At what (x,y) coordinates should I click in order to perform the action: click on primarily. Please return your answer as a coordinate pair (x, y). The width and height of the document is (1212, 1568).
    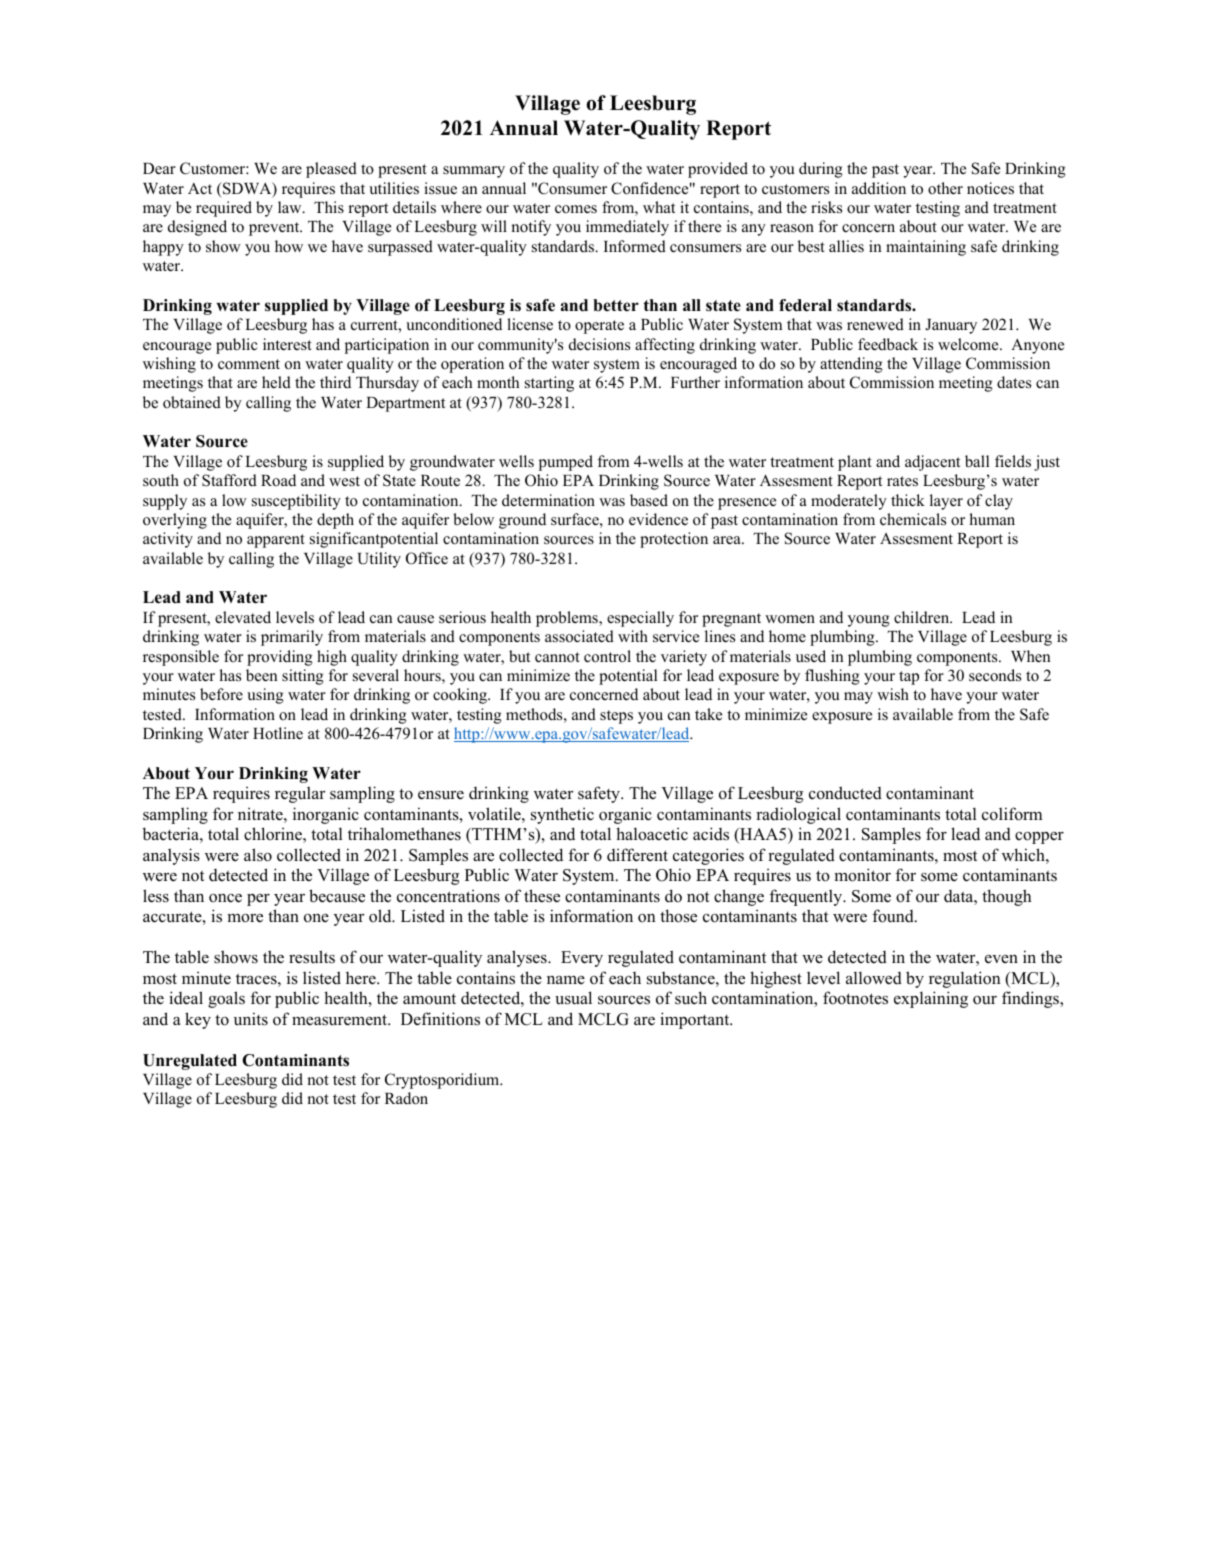
    Looking at the image, I should click on (292, 638).
